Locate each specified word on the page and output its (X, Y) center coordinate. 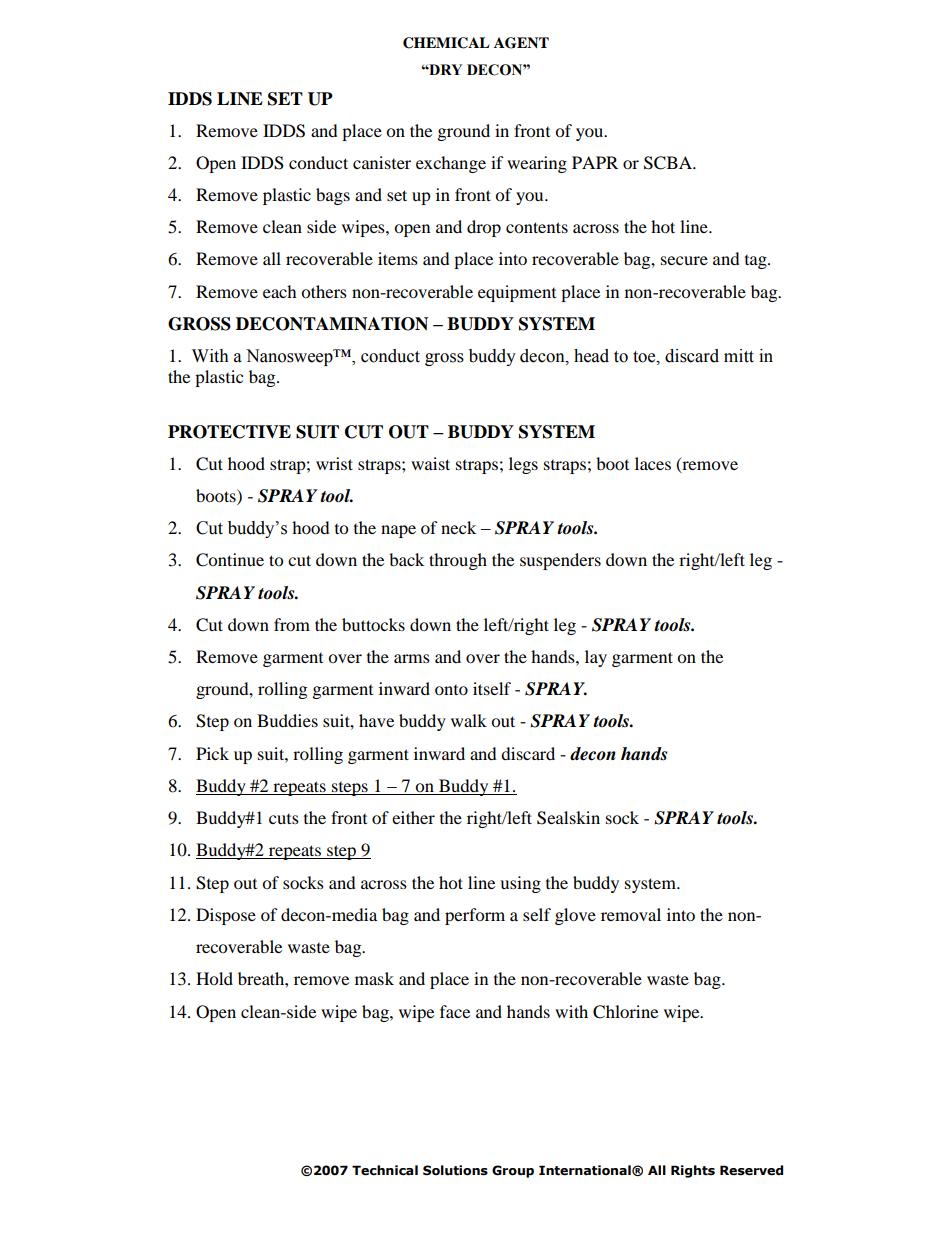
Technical (385, 1170)
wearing (537, 164)
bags (333, 196)
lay (596, 658)
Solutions (455, 1170)
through (458, 561)
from (292, 624)
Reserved (751, 1170)
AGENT (521, 43)
